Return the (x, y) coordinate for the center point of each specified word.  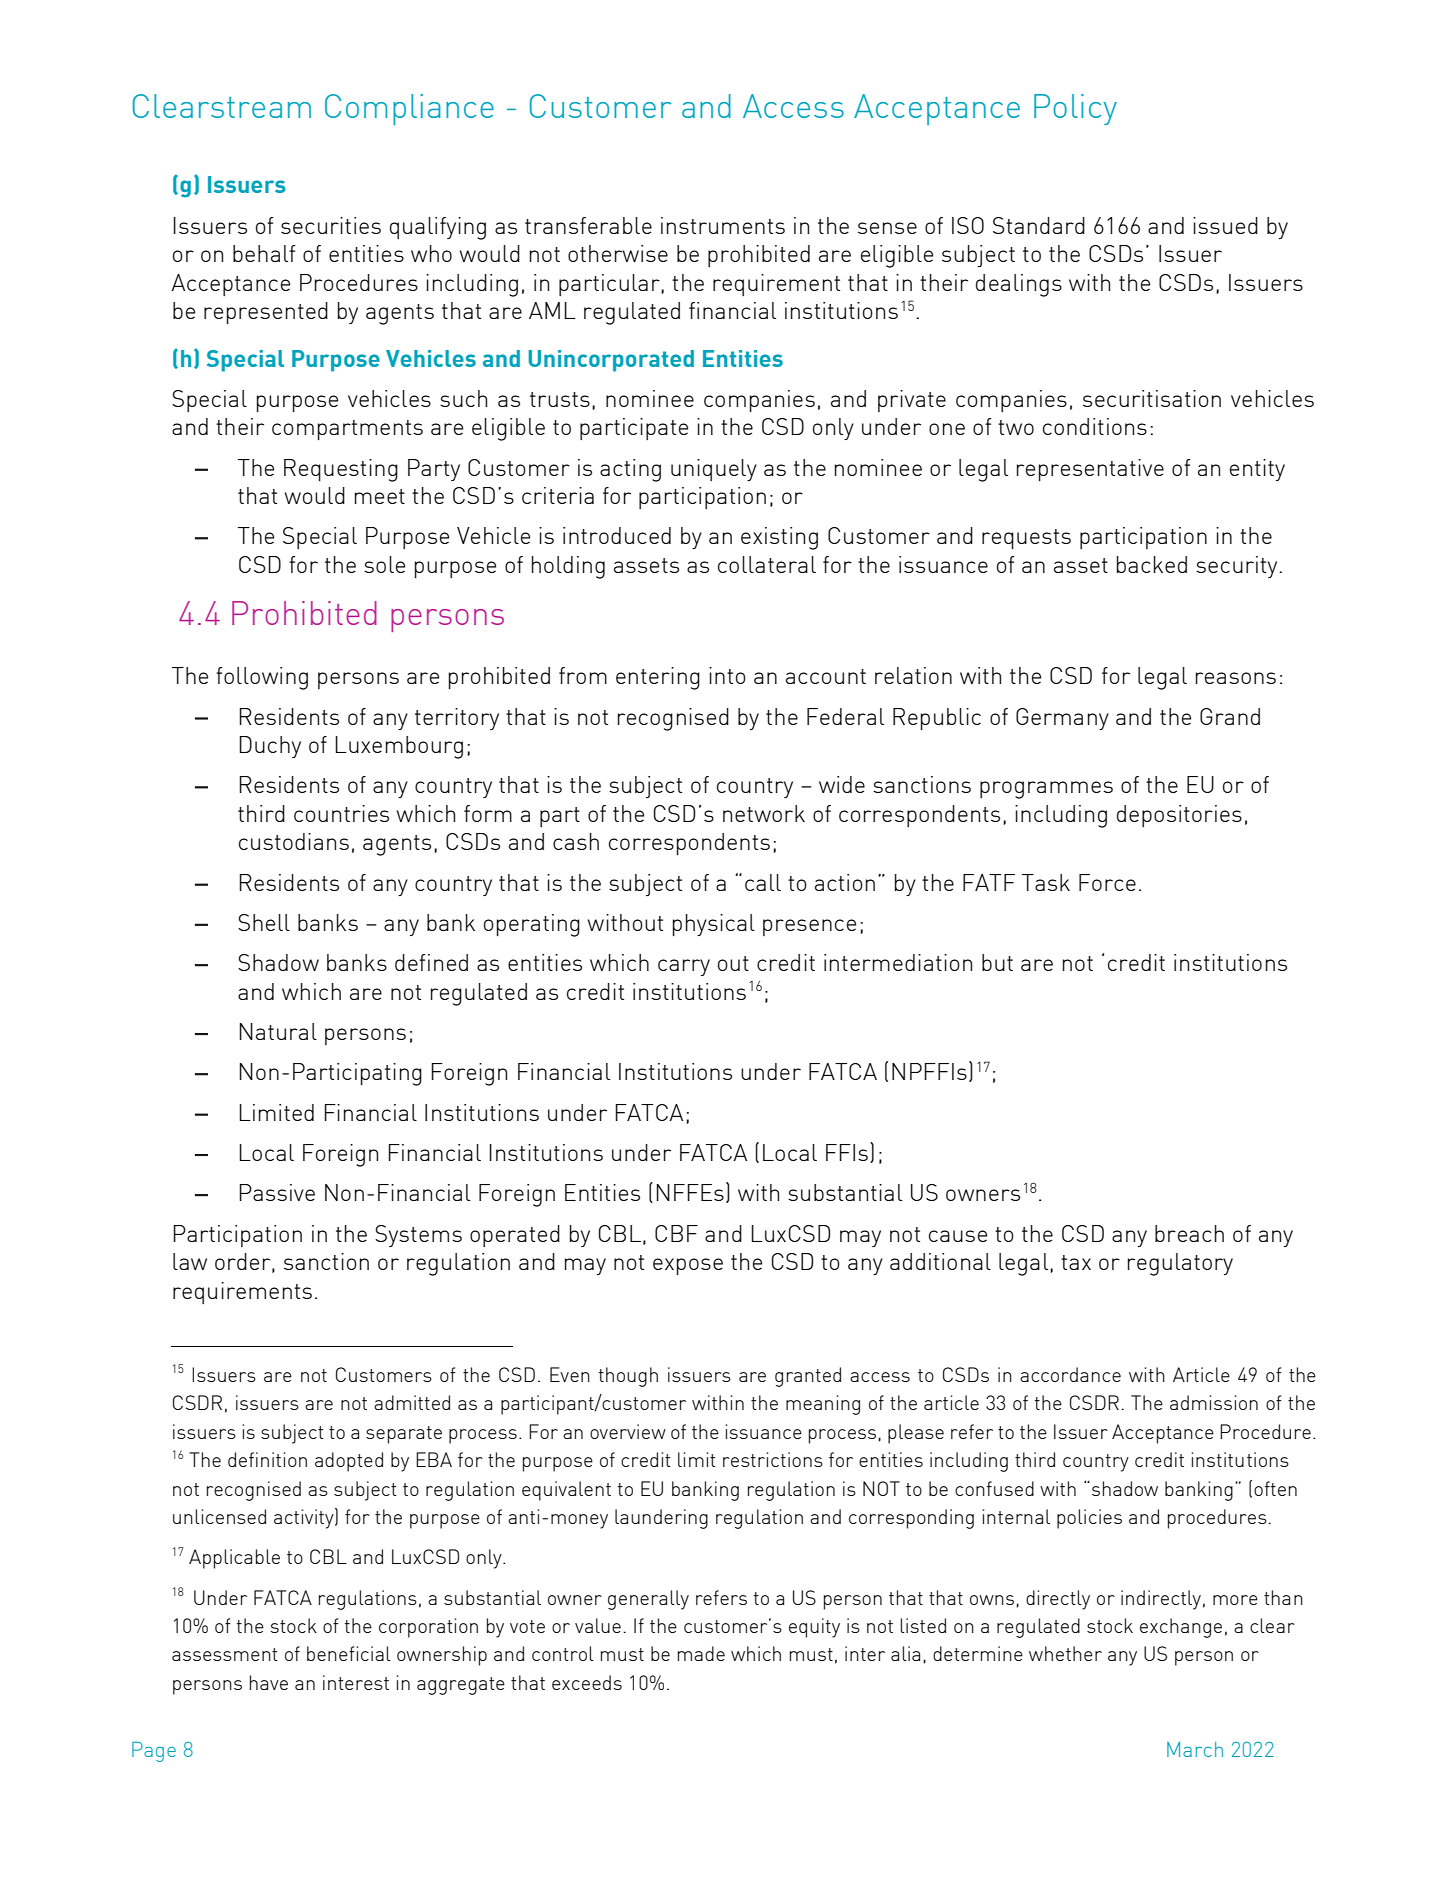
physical (714, 925)
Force (1107, 882)
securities (331, 225)
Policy (1075, 109)
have (269, 1682)
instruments (723, 225)
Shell (264, 922)
